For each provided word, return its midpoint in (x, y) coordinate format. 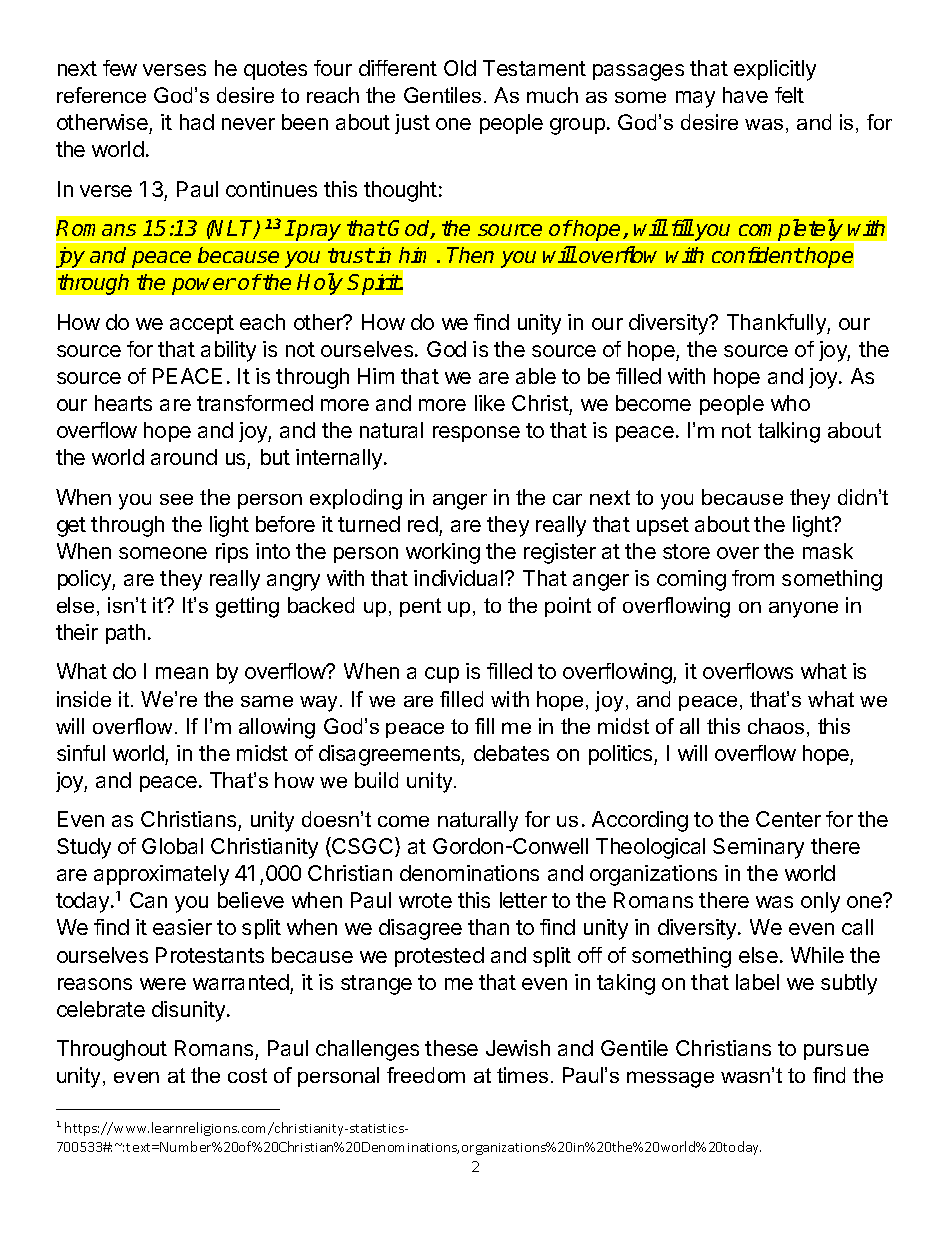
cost (247, 1075)
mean (182, 673)
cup (442, 675)
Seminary (758, 848)
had (197, 122)
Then (470, 255)
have (745, 95)
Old (460, 68)
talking (789, 432)
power (204, 286)
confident (757, 255)
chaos (776, 726)
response (476, 434)
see (176, 499)
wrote (425, 900)
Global (172, 846)
